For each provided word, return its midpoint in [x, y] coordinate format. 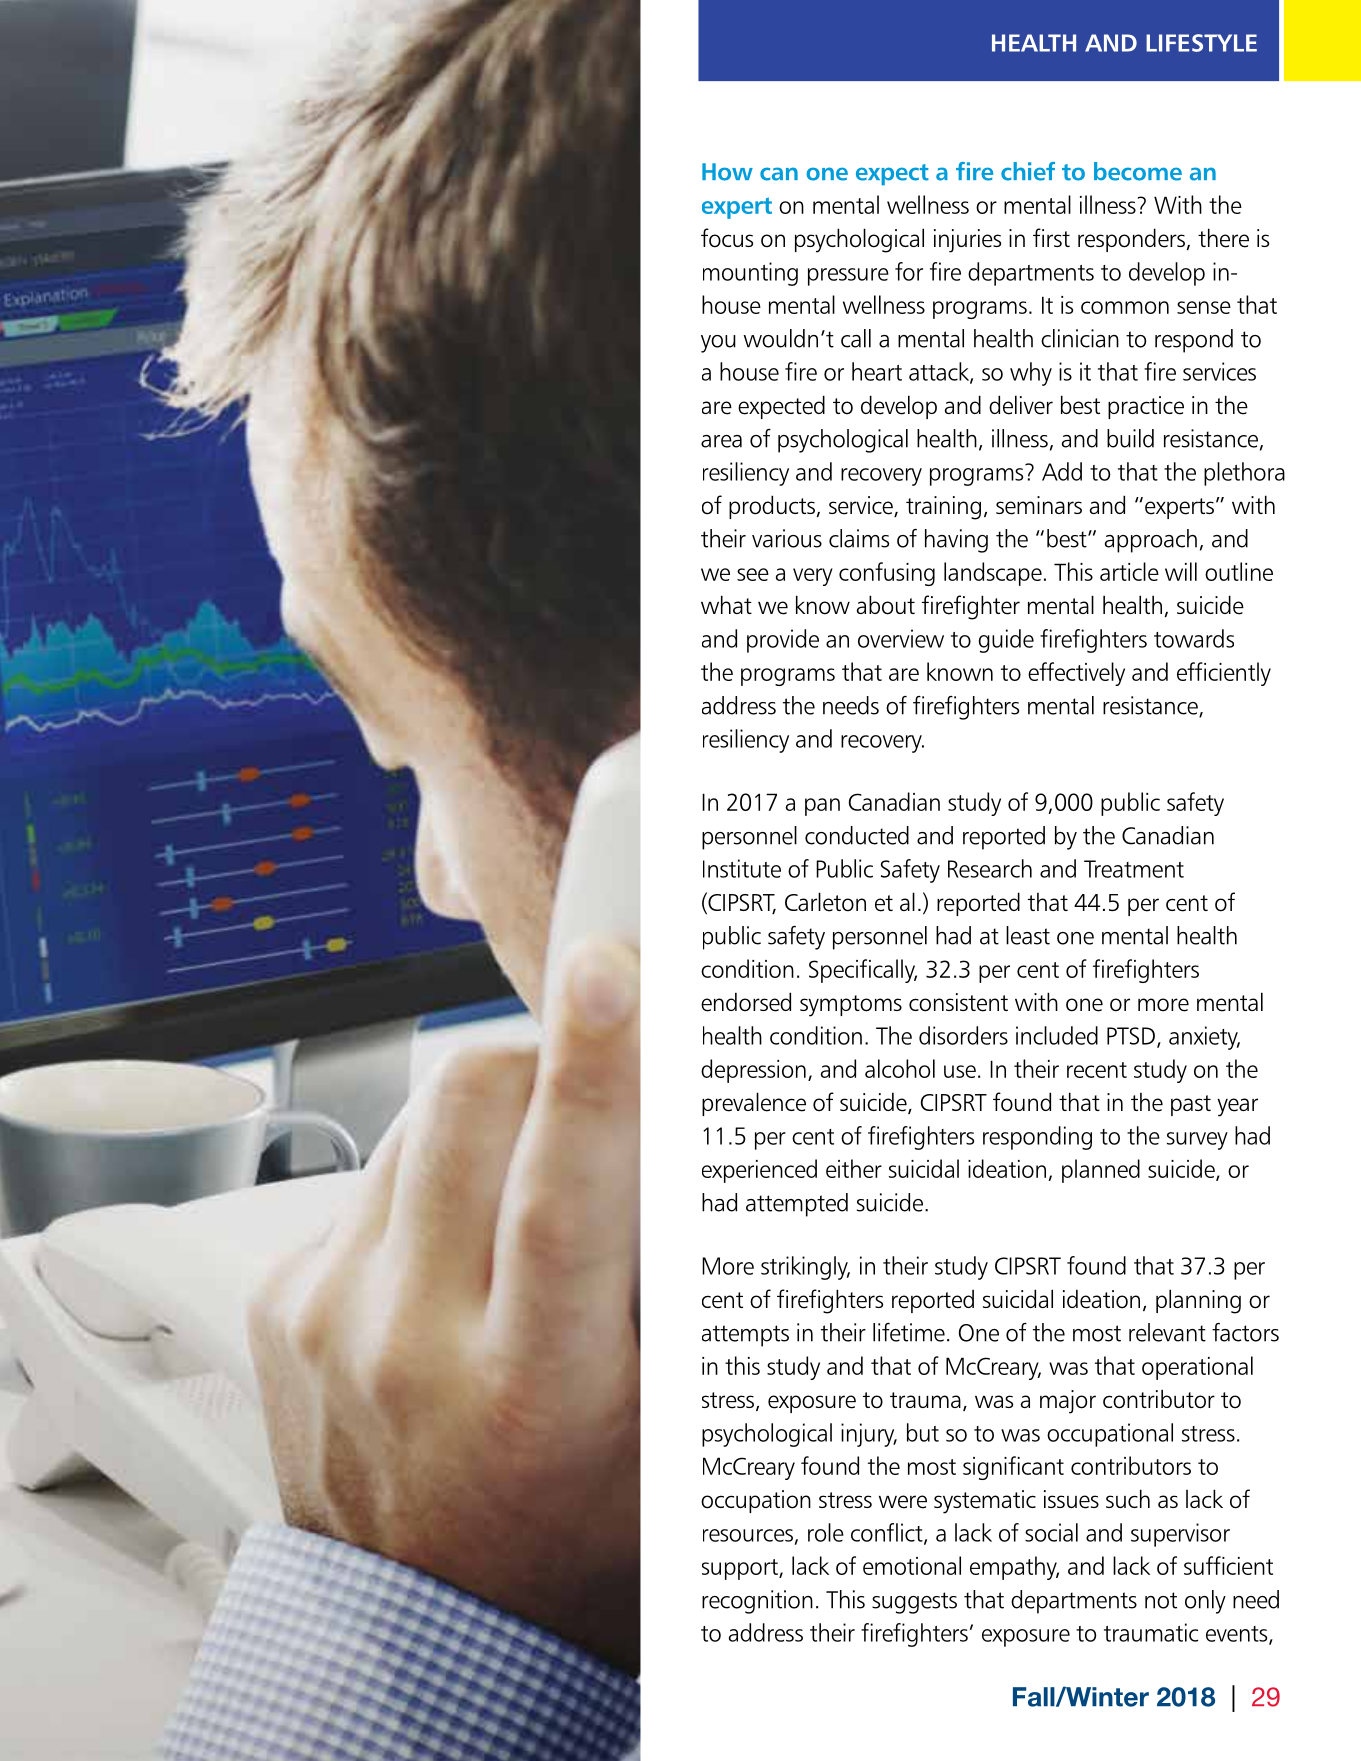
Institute [742, 868]
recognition [757, 1602]
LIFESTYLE [1201, 43]
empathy [1014, 1568]
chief [1028, 171]
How [727, 172]
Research [990, 868]
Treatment [1134, 869]
